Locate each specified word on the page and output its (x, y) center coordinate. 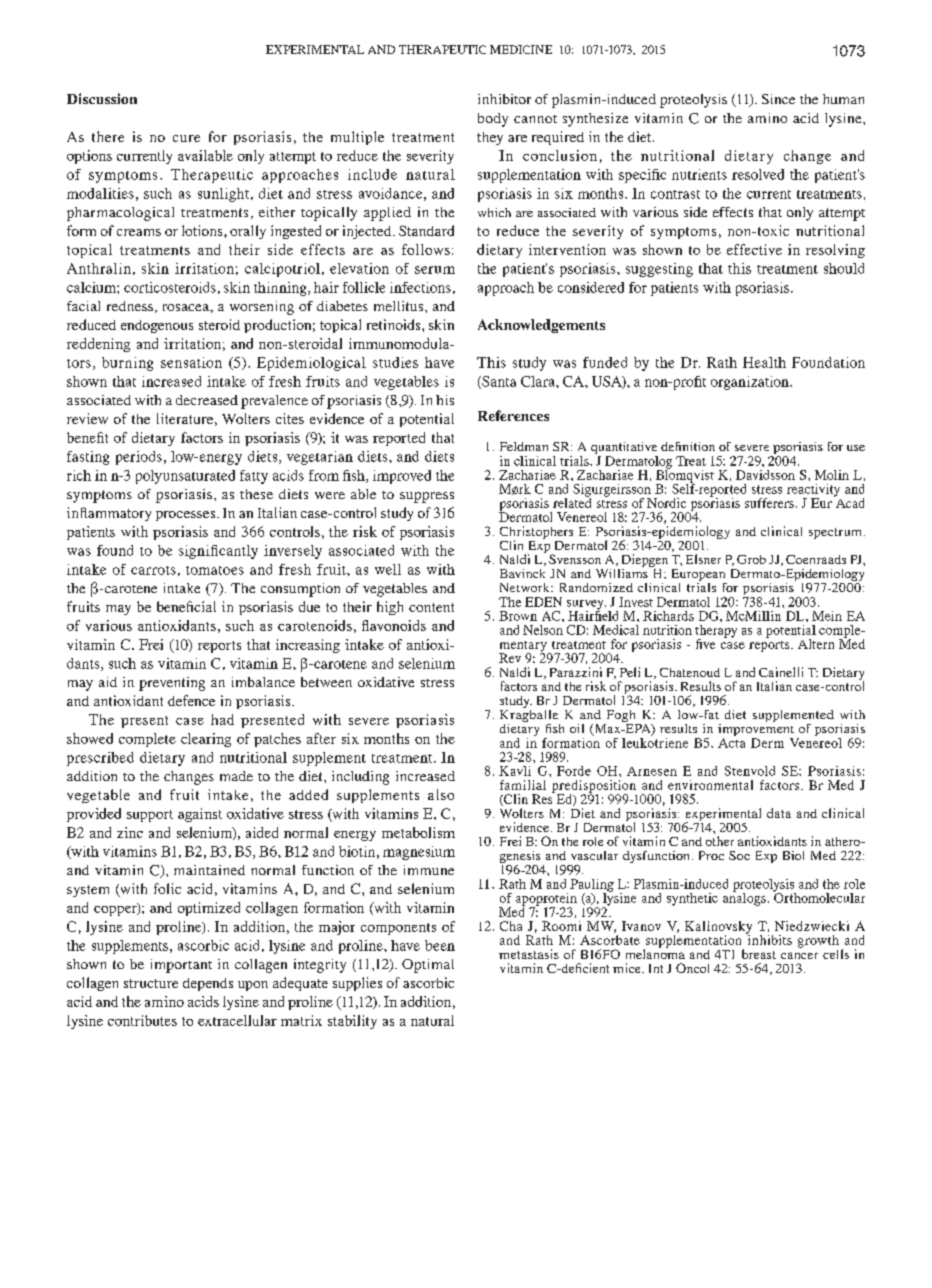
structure (151, 983)
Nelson (543, 630)
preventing (172, 684)
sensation (191, 362)
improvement (756, 730)
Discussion (102, 98)
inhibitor (504, 99)
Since (778, 99)
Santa (498, 382)
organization (751, 383)
